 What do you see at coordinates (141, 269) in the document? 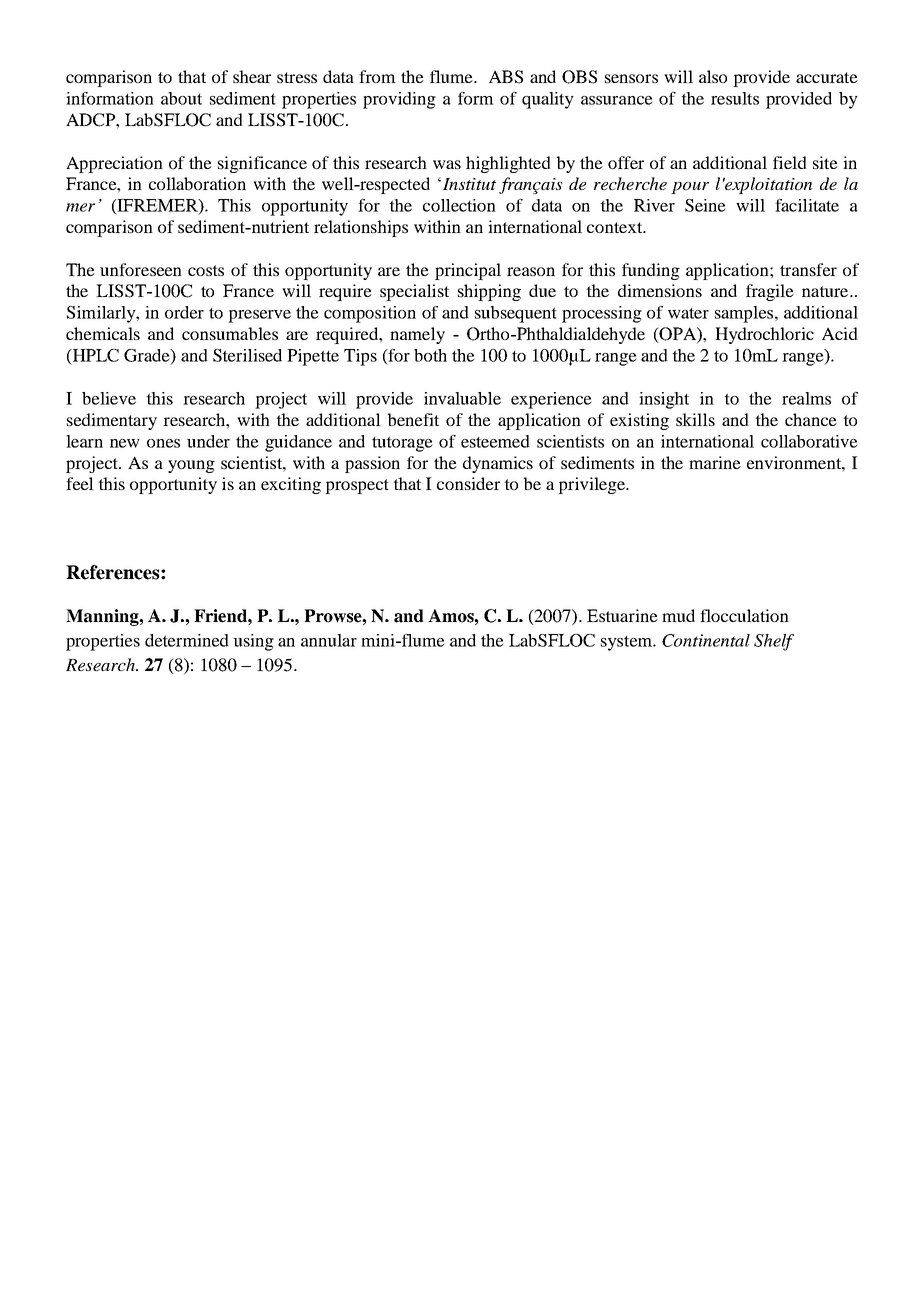
I see `unforeseen` at bounding box center [141, 269].
